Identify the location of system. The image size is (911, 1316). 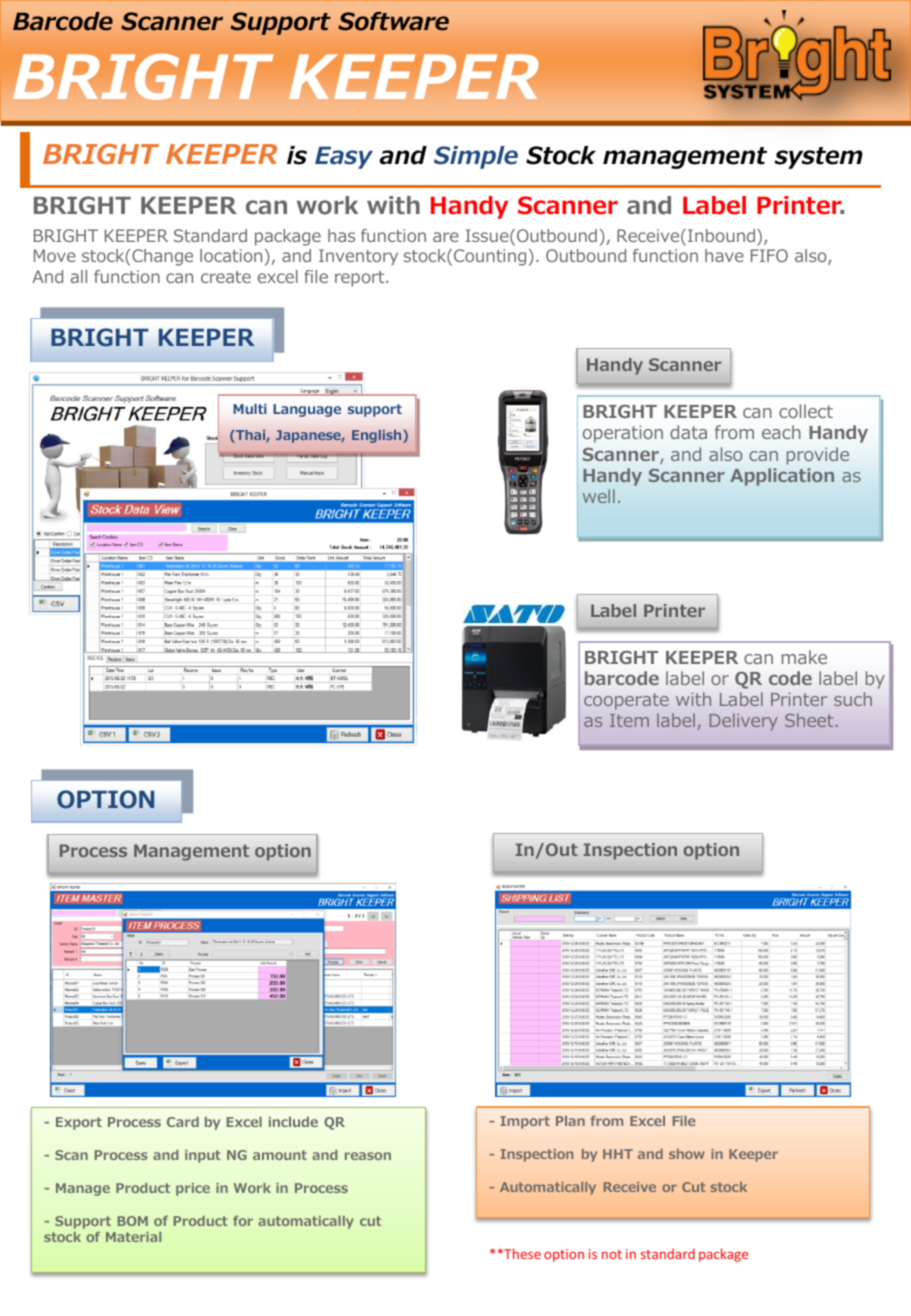
(819, 158).
